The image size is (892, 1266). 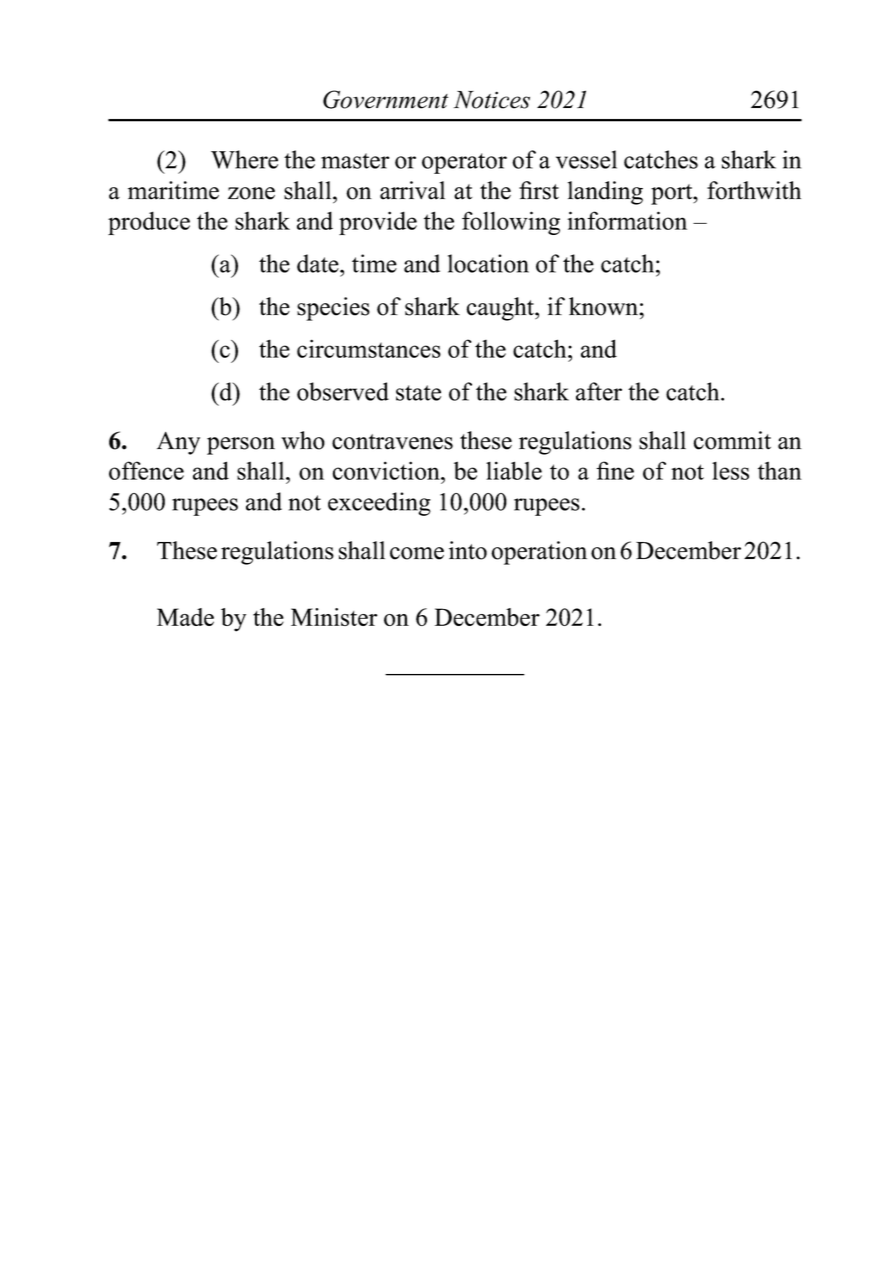 I want to click on forthwith, so click(x=754, y=190).
